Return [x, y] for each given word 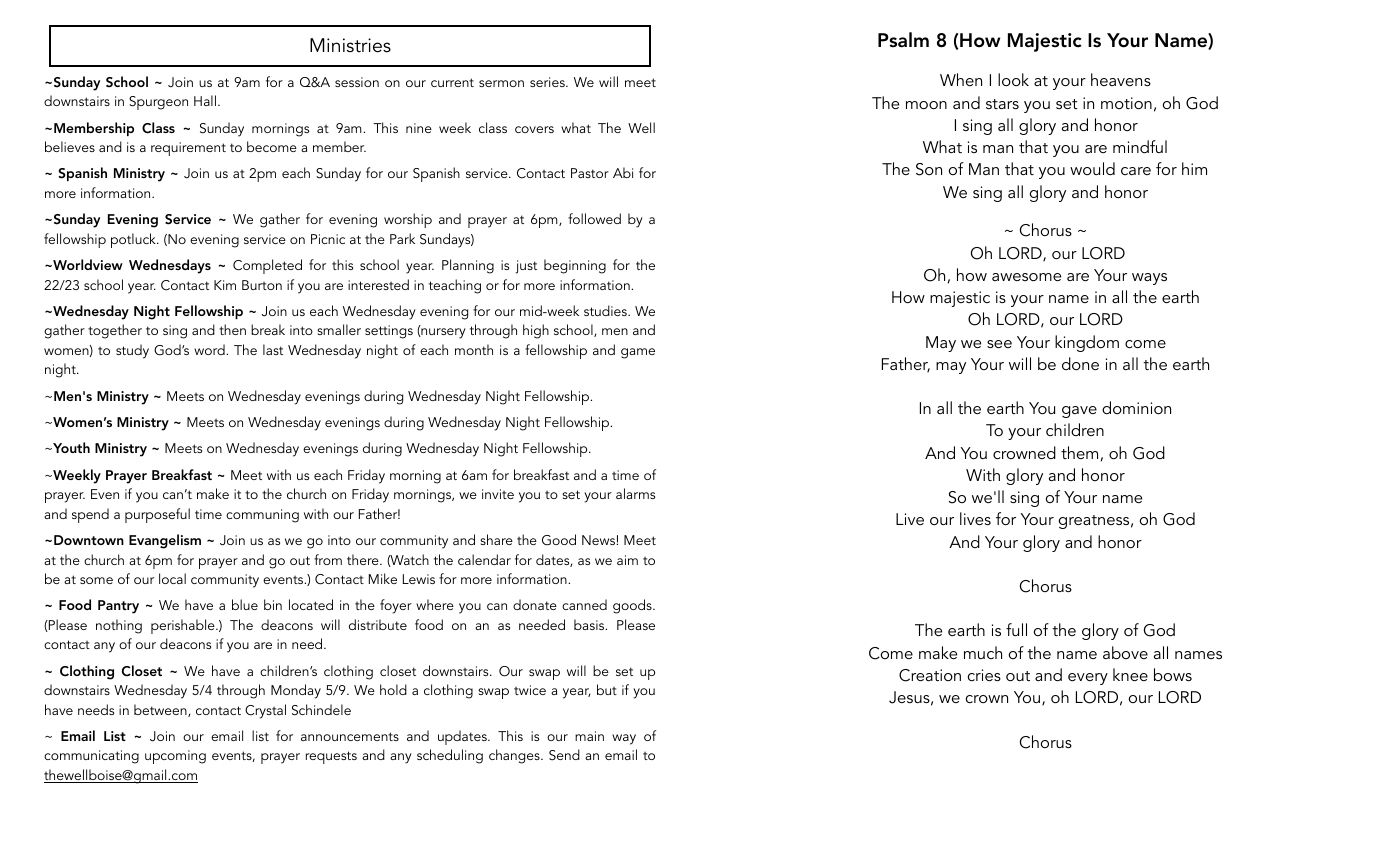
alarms [635, 493]
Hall [205, 100]
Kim [225, 285]
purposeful [157, 515]
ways [1149, 279]
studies [606, 310]
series [548, 82]
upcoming [175, 757]
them [1079, 452]
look [1013, 79]
